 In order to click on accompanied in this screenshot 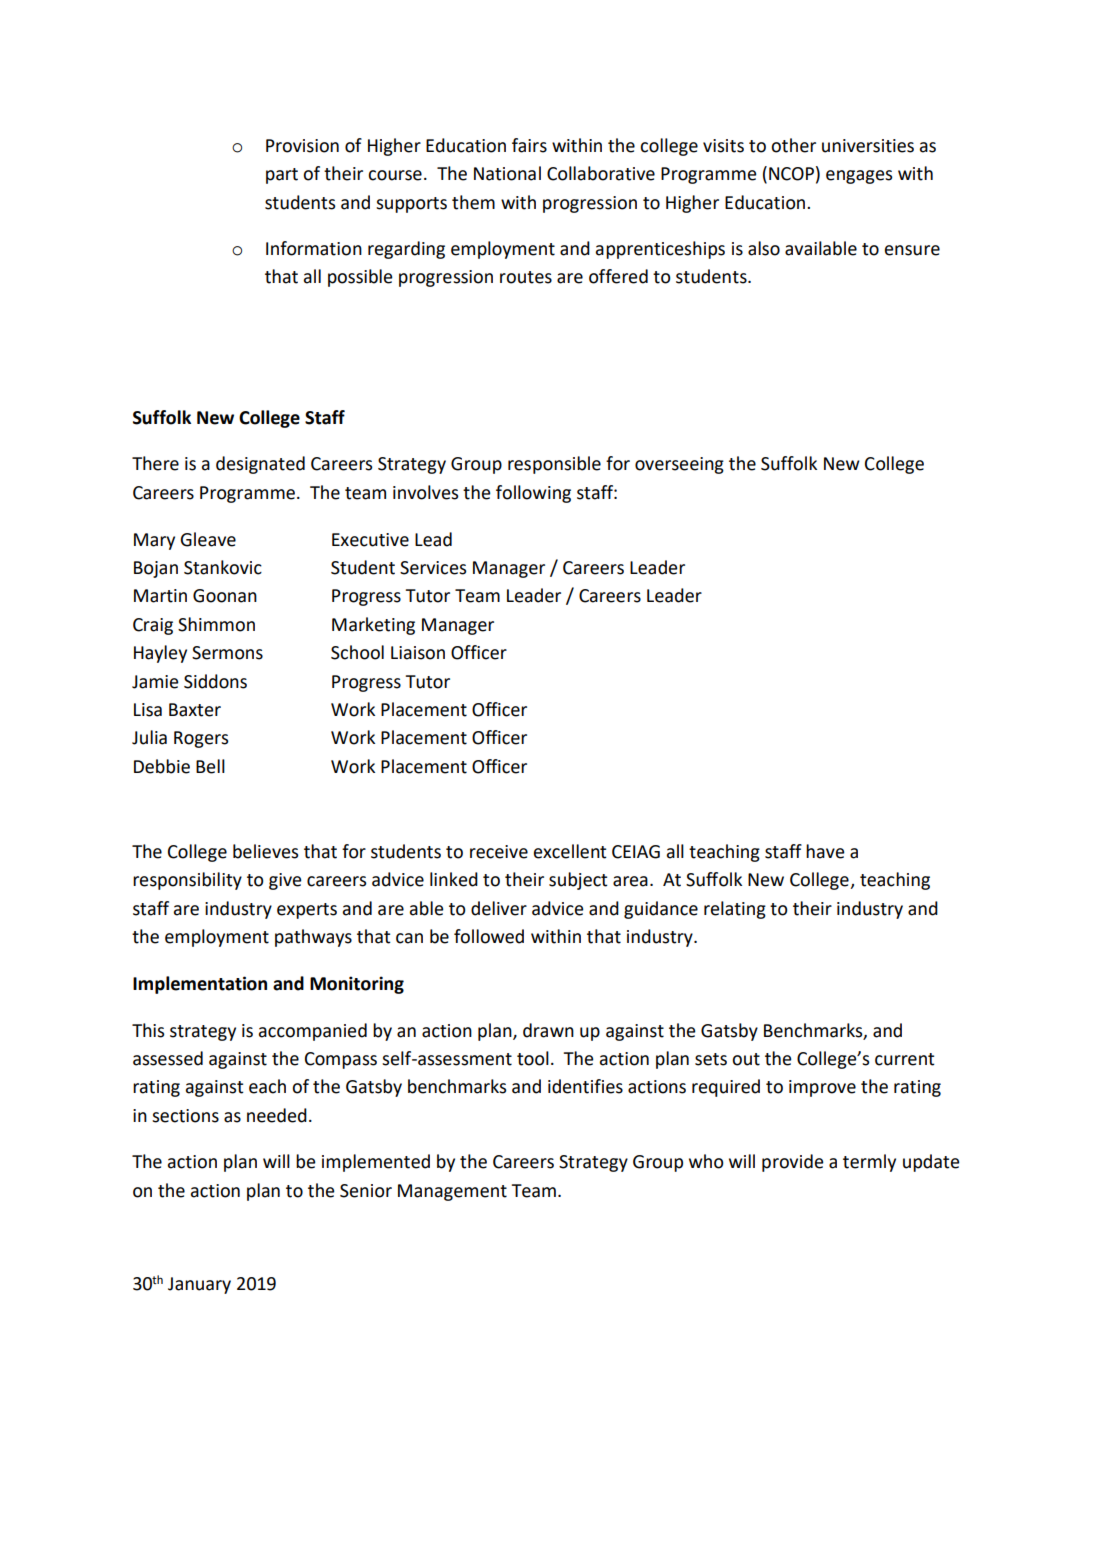, I will do `click(313, 1032)`.
